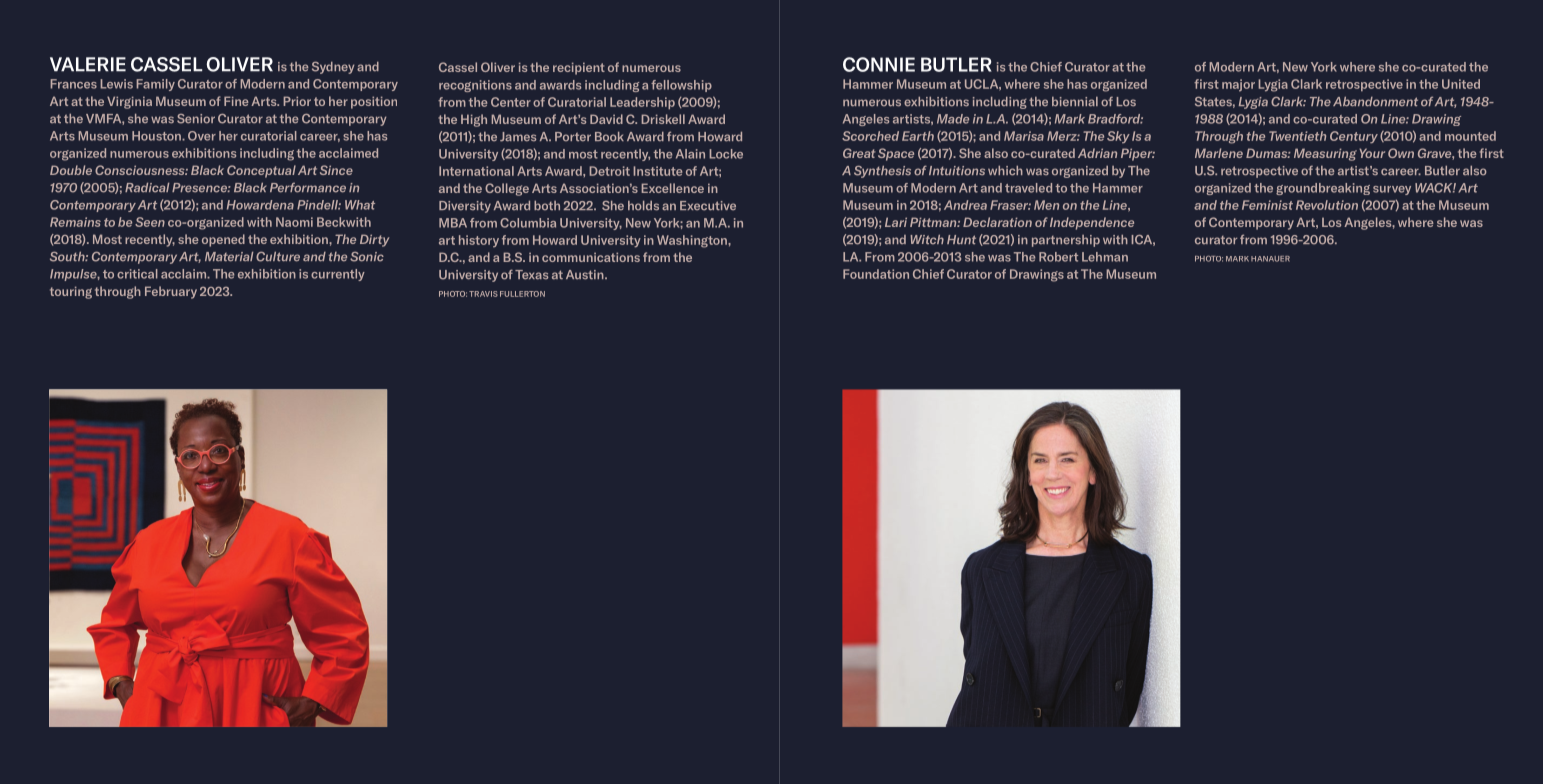  I want to click on Executive, so click(708, 206).
